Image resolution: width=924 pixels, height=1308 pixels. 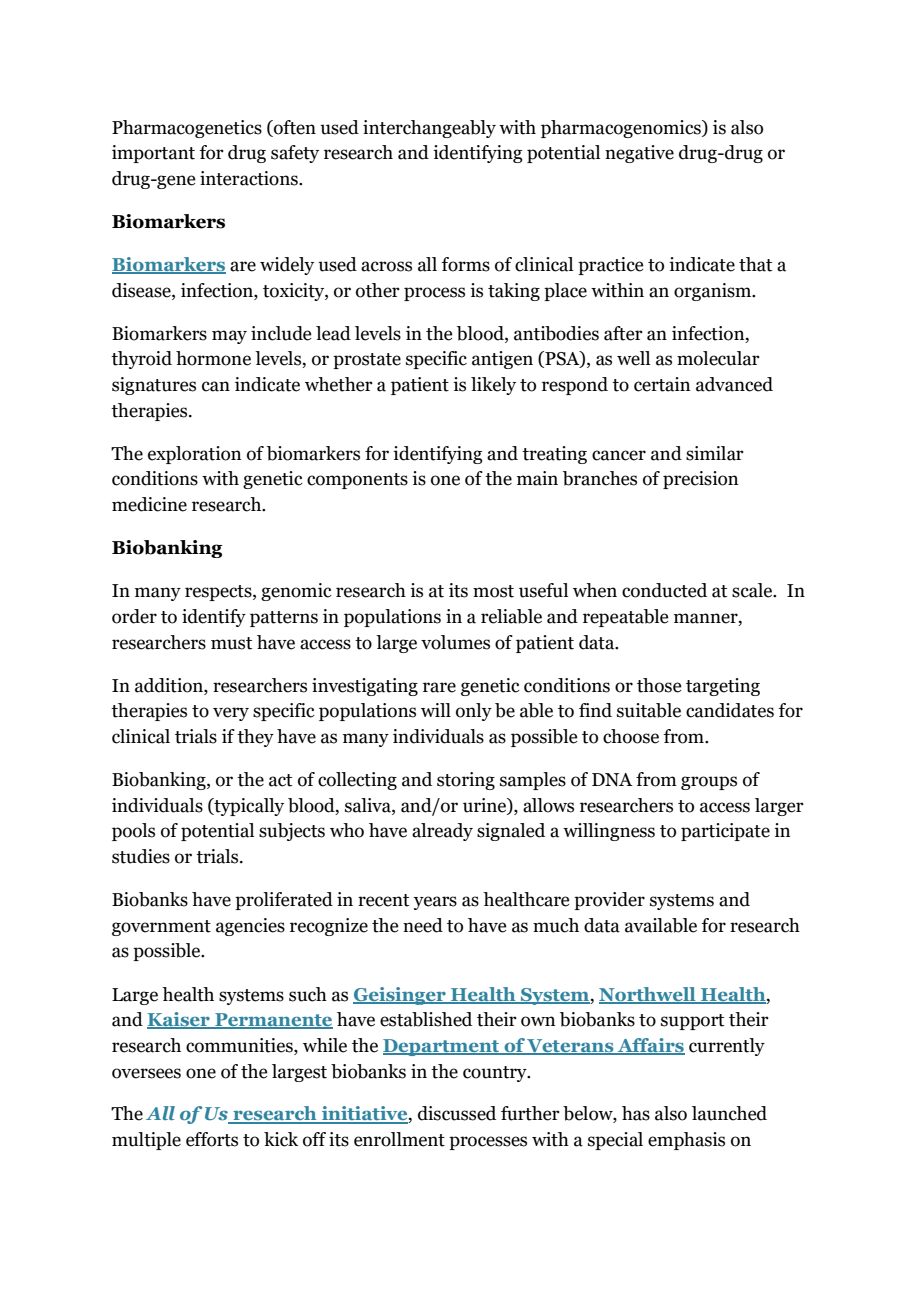 I want to click on conducted, so click(x=664, y=590).
